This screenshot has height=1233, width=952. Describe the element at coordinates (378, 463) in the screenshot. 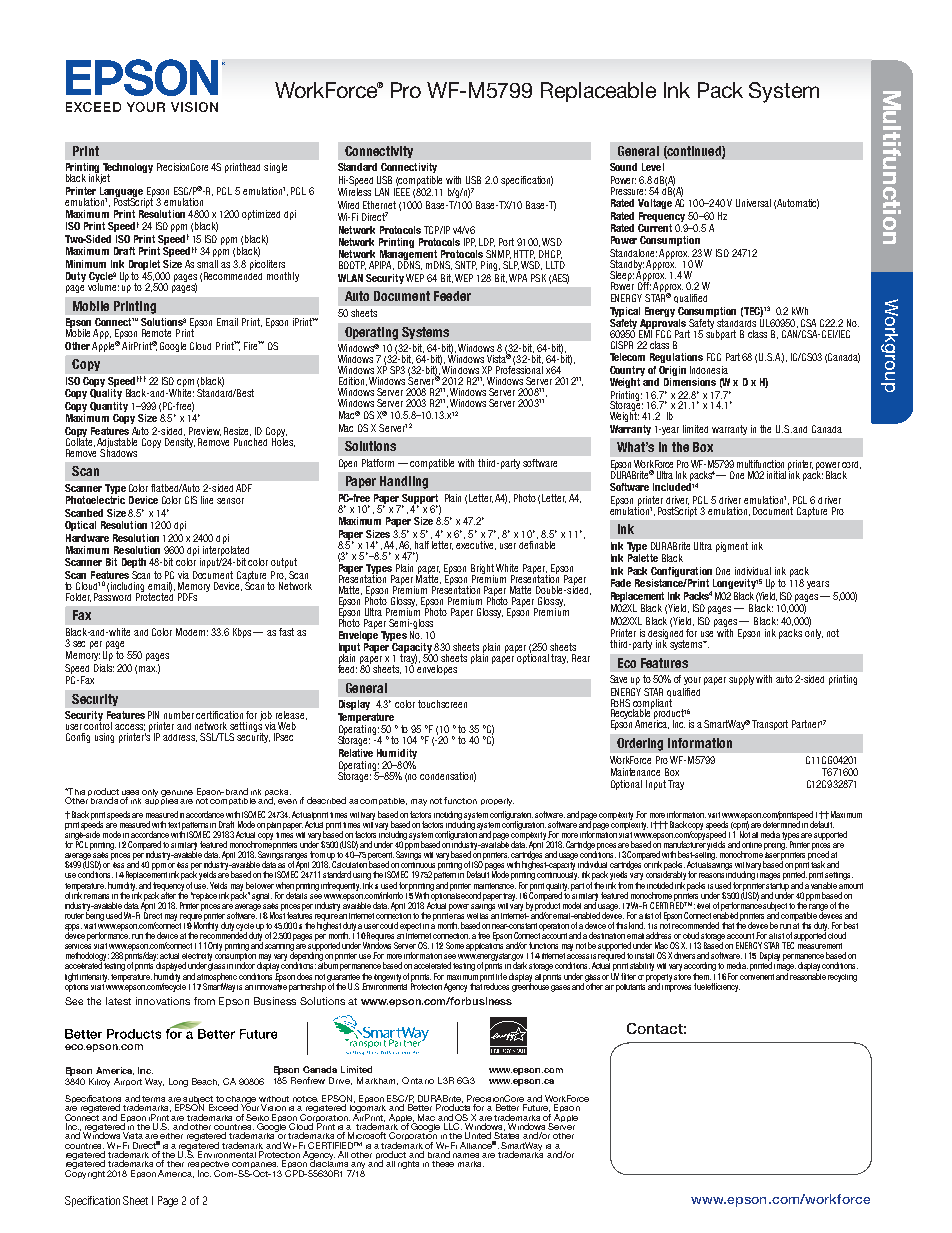

I see `Platform` at that location.
